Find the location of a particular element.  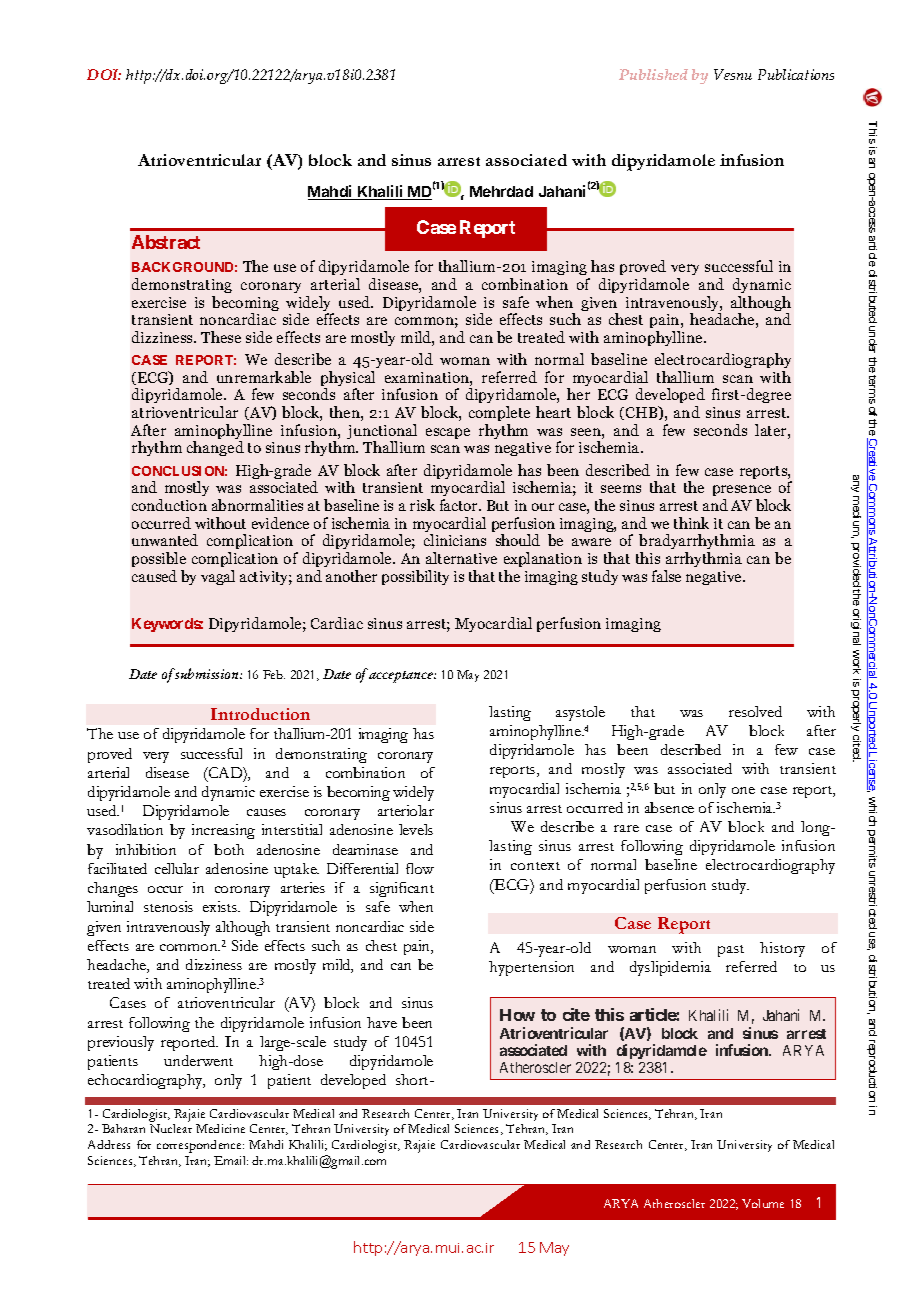

Published is located at coordinates (653, 74).
